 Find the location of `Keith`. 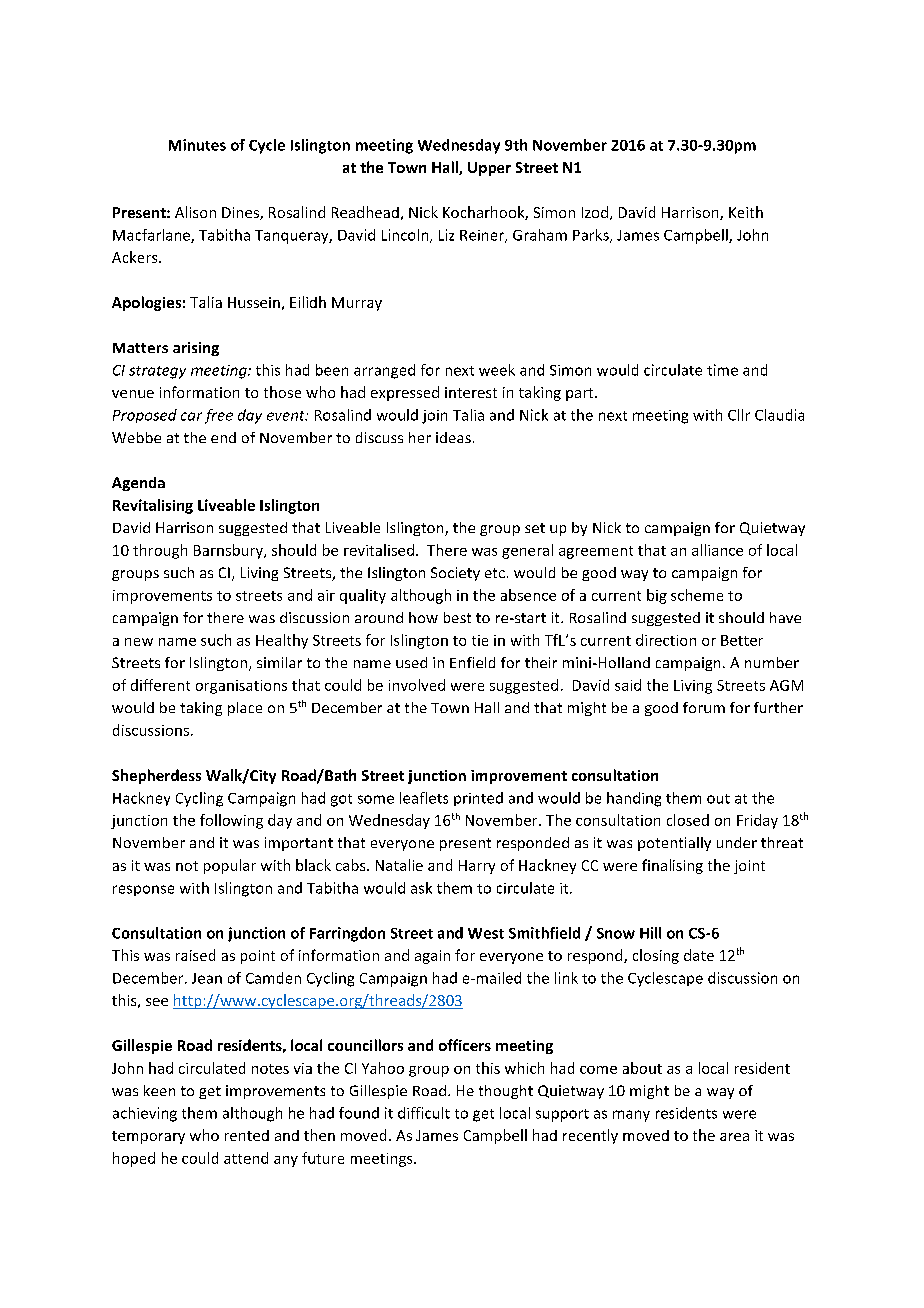

Keith is located at coordinates (746, 212).
